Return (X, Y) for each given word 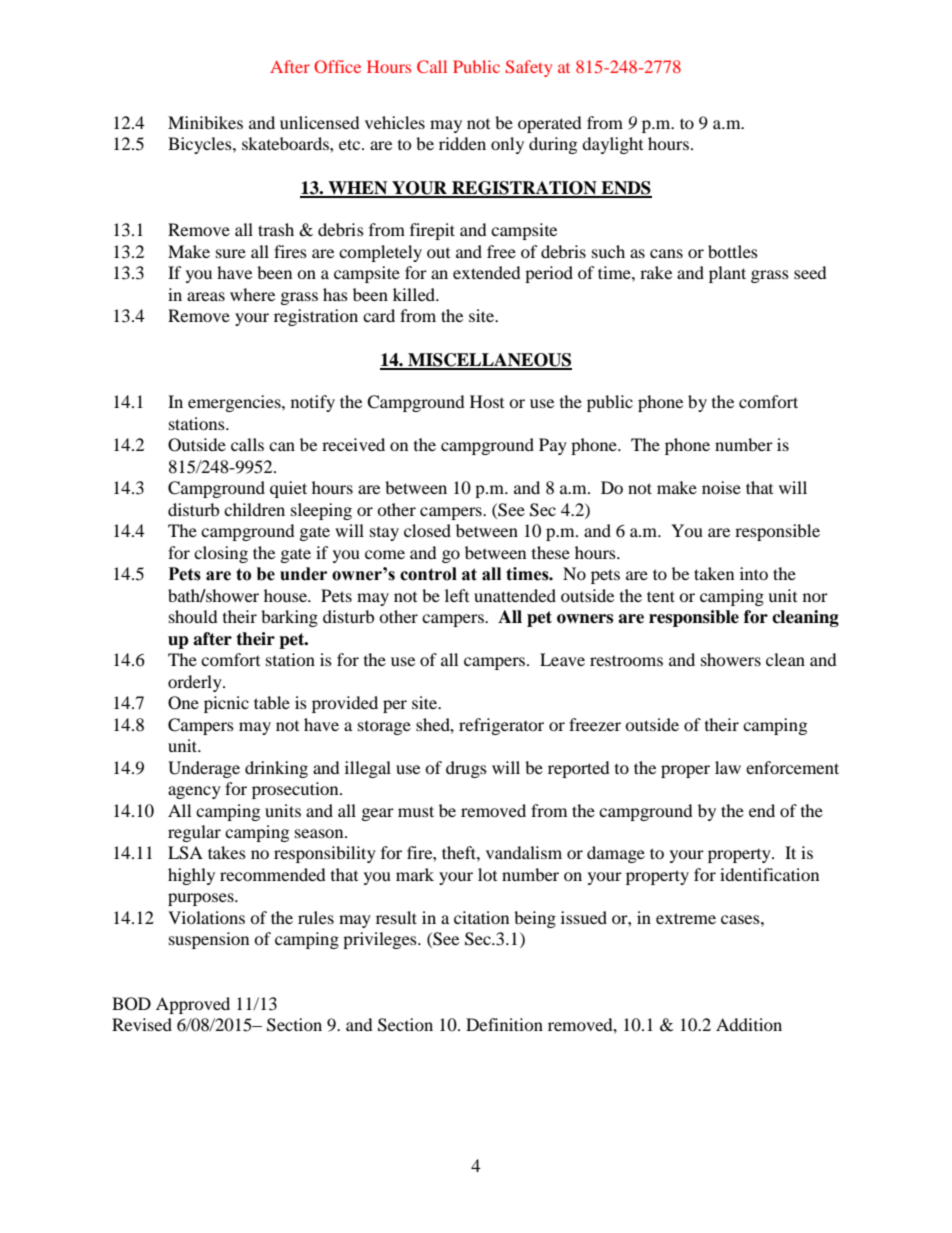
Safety (528, 68)
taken (714, 573)
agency (194, 792)
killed (415, 294)
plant (727, 274)
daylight (612, 145)
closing (221, 554)
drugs (466, 769)
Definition (504, 1024)
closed (427, 530)
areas (206, 296)
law (728, 767)
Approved (193, 1005)
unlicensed (320, 122)
